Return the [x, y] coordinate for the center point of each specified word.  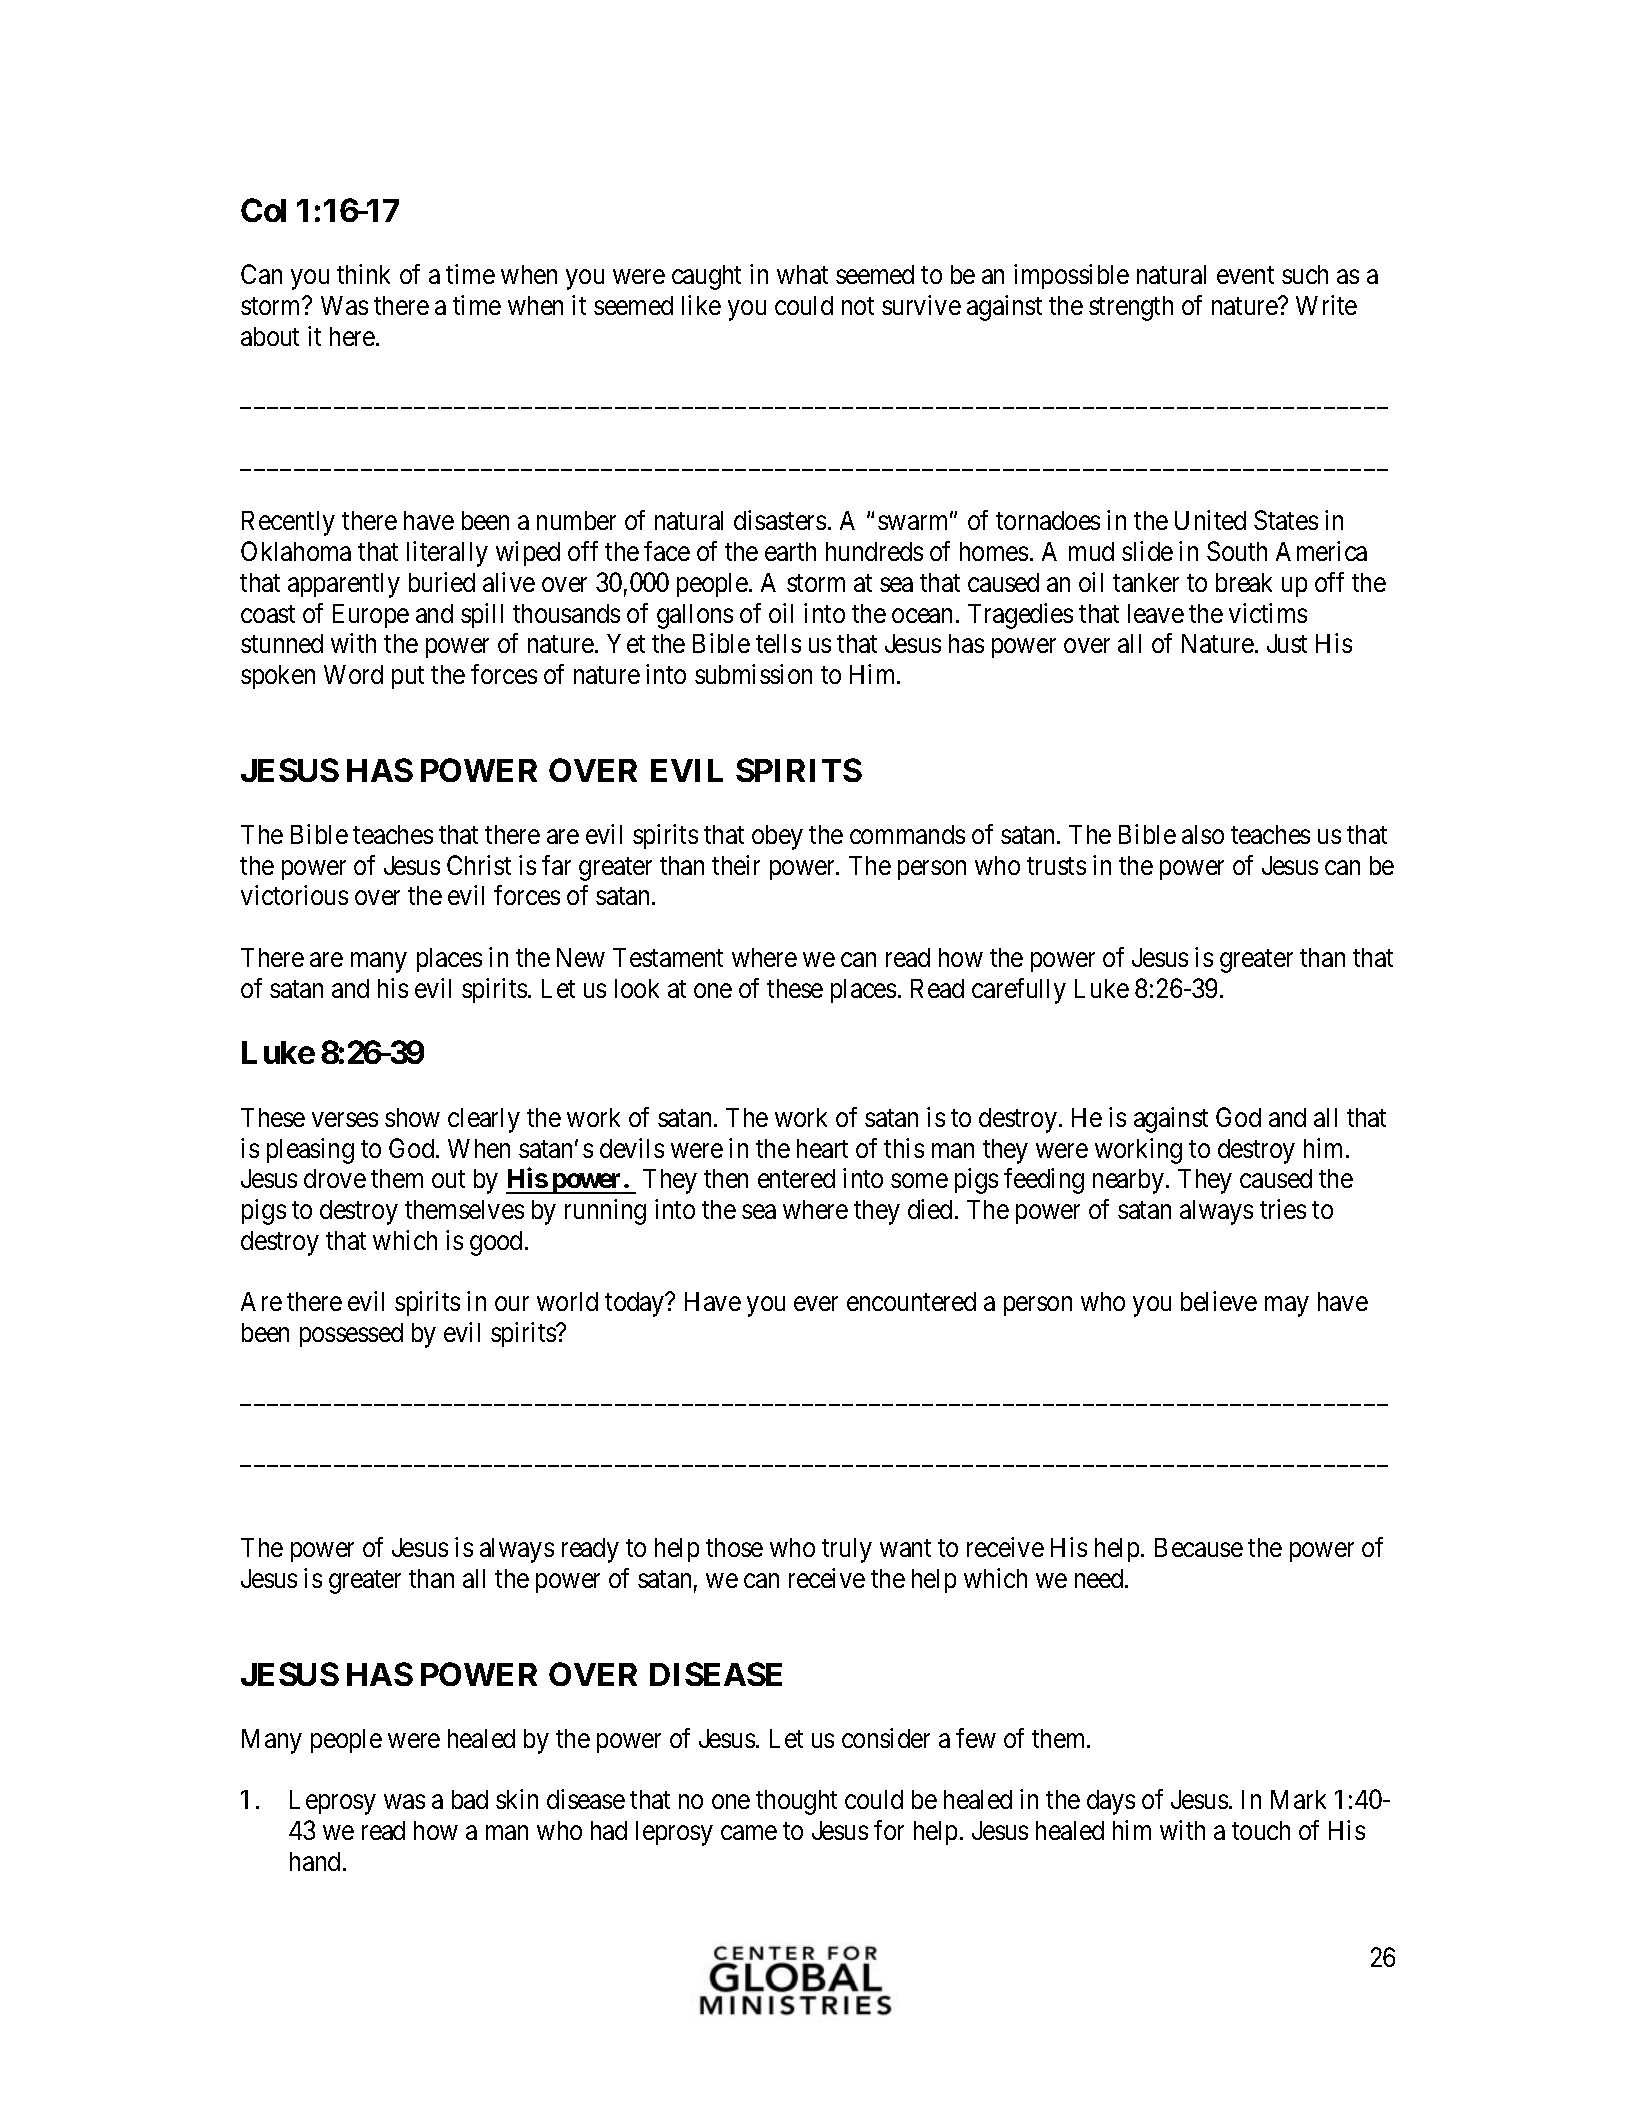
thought [796, 1802]
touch [1261, 1830]
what [802, 274]
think [363, 274]
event [1245, 275]
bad [470, 1799]
